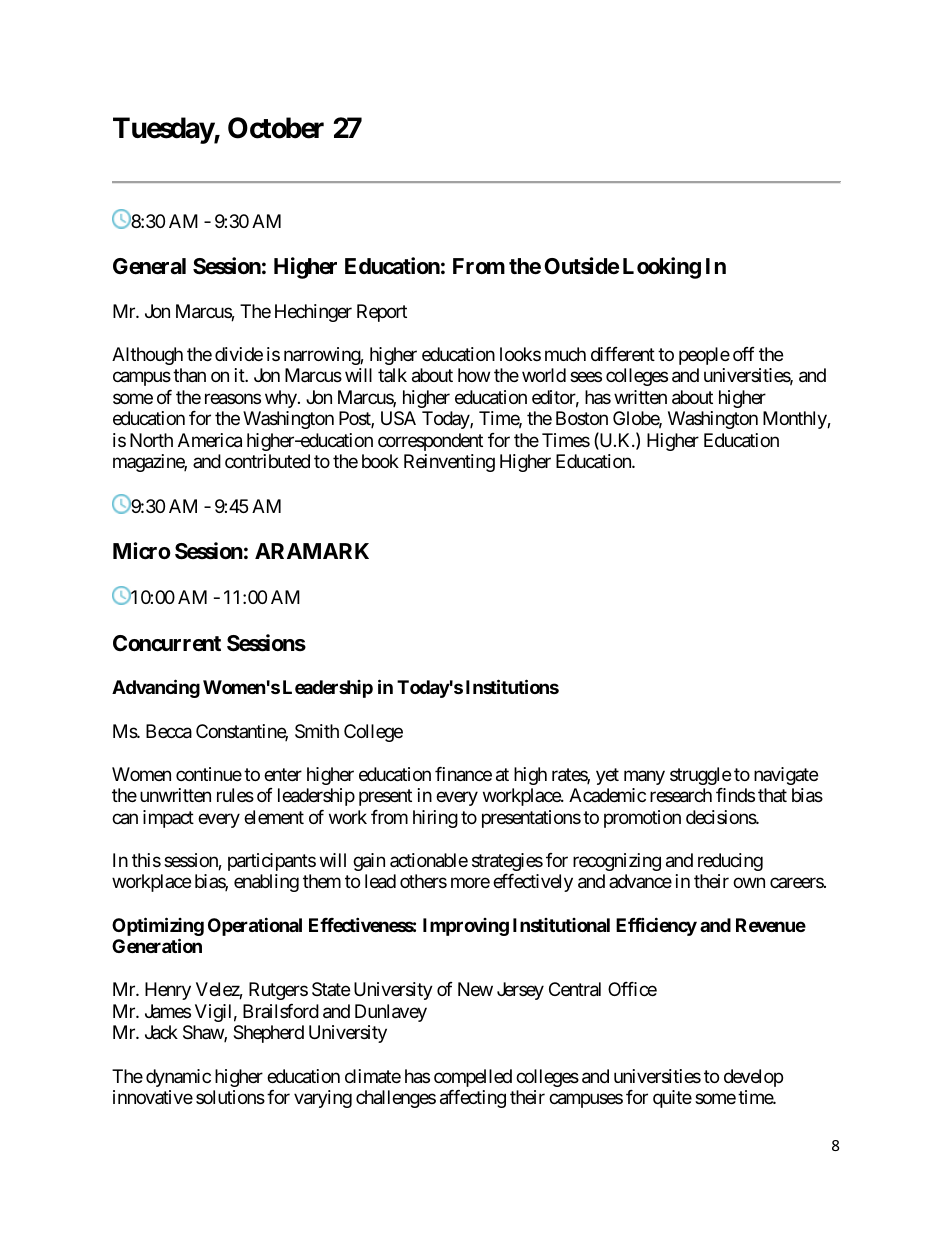 The width and height of the screenshot is (952, 1233). I want to click on compelled, so click(473, 1078).
